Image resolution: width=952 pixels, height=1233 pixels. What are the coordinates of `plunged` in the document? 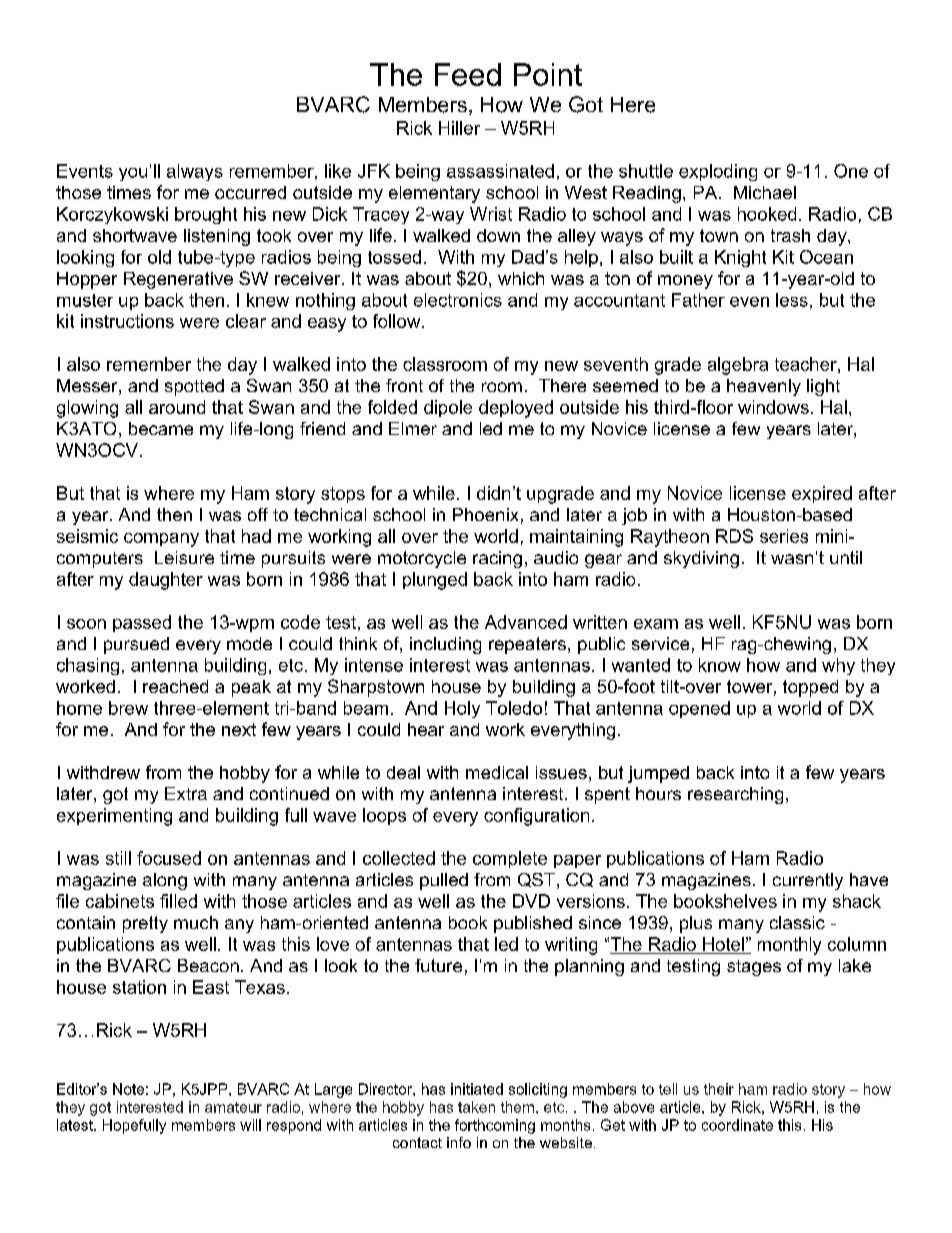 It's located at (435, 581).
